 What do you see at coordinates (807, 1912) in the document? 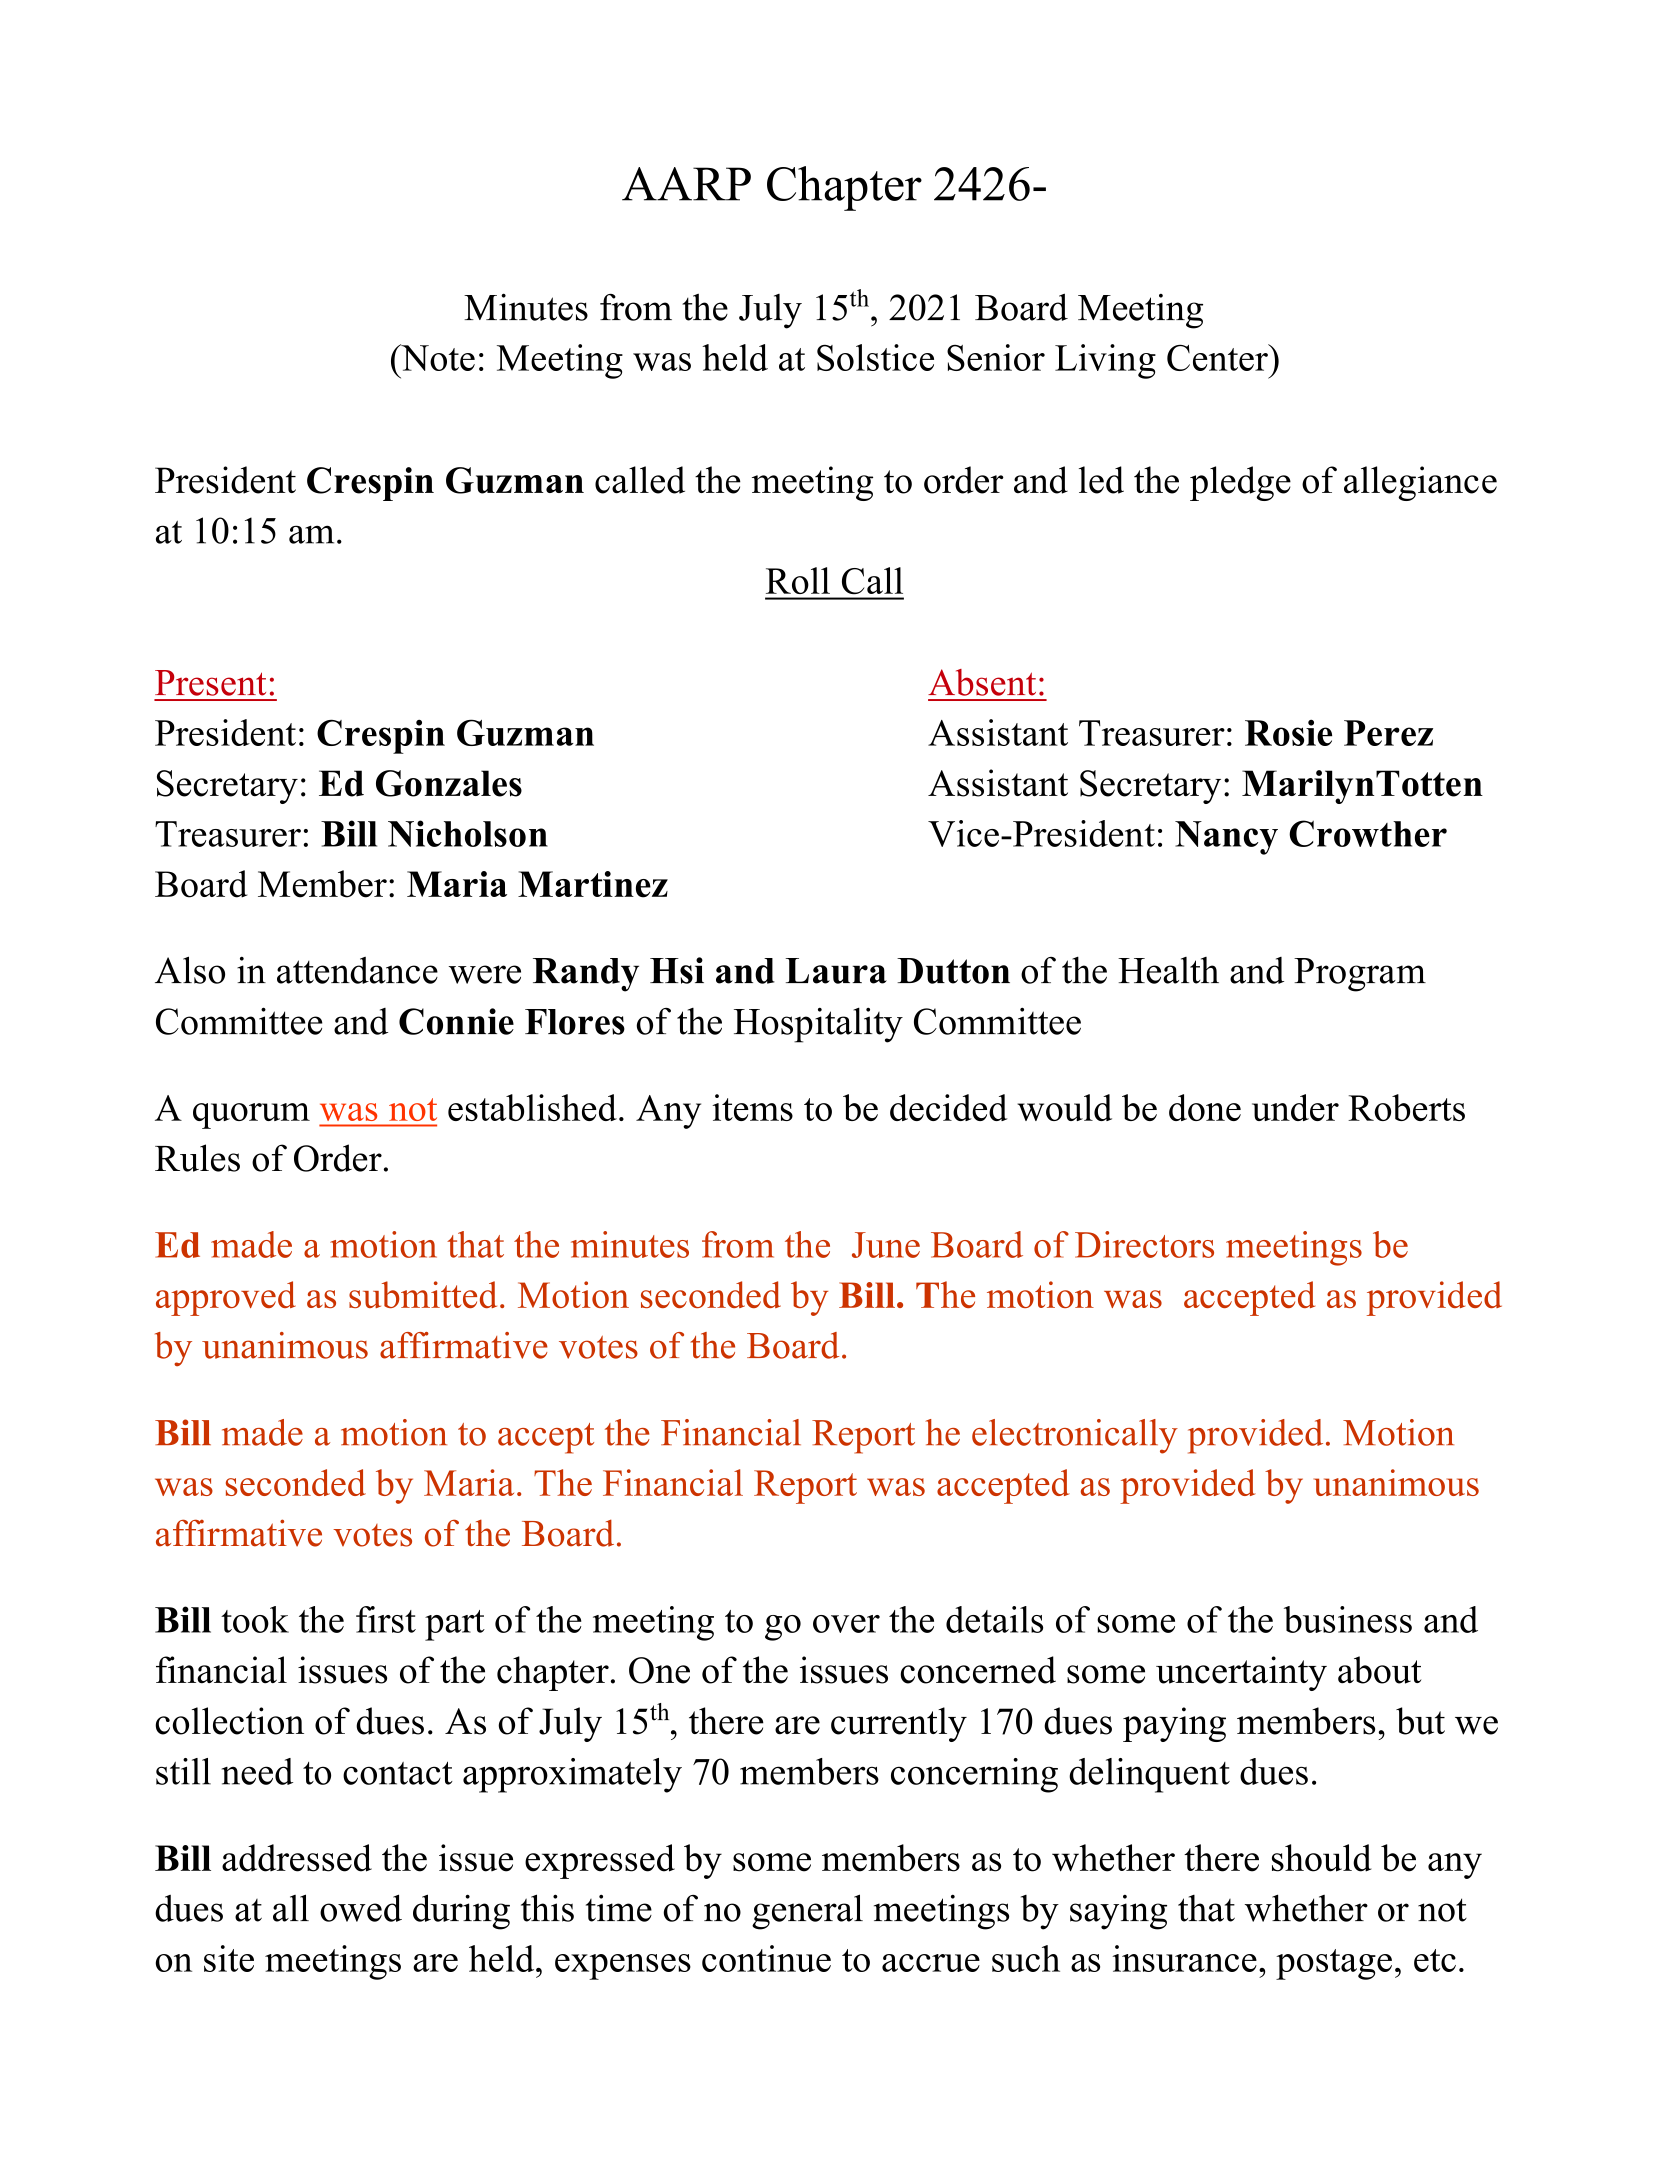
I see `general` at bounding box center [807, 1912].
